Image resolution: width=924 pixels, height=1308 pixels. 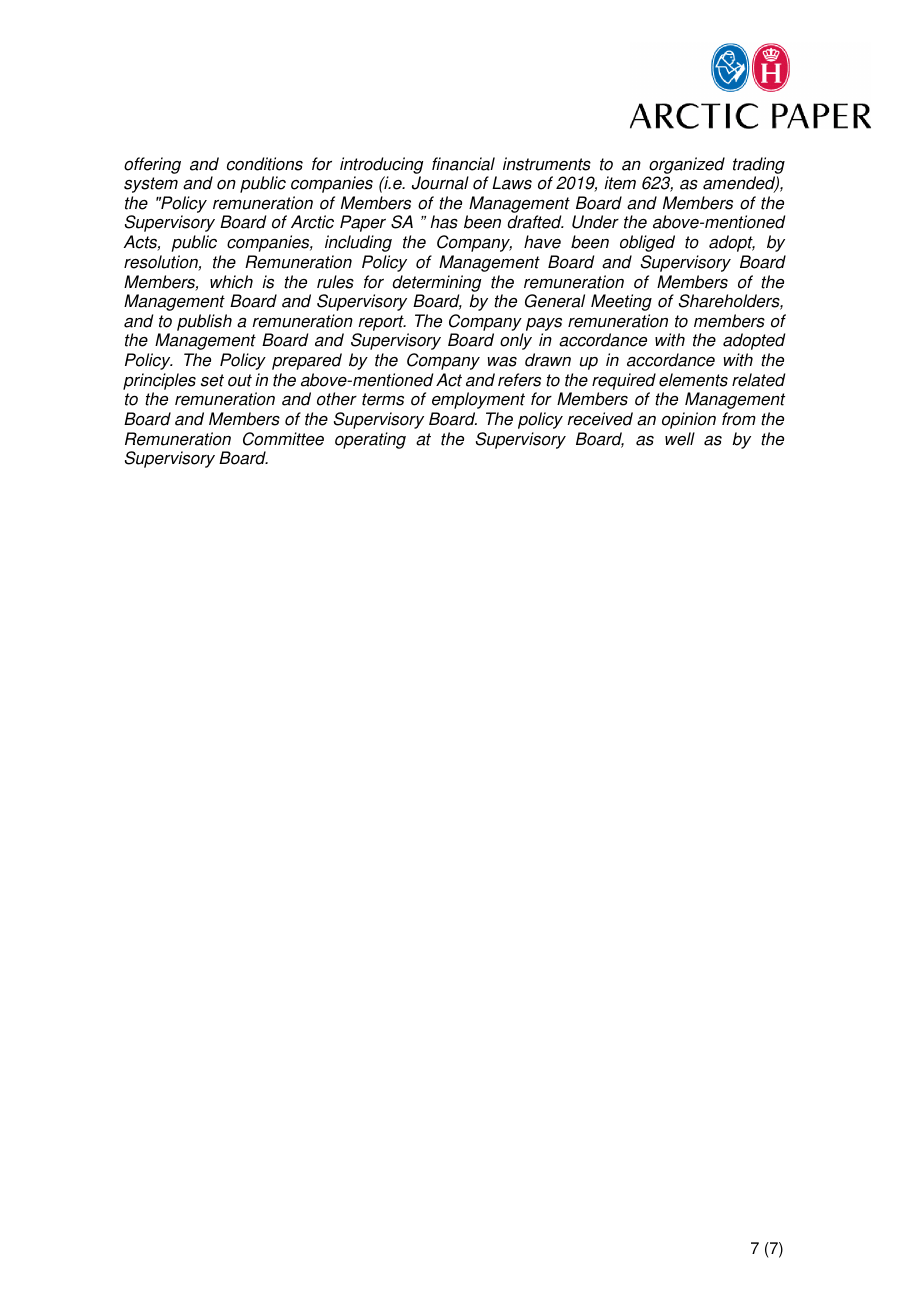 What do you see at coordinates (265, 164) in the screenshot?
I see `conditions` at bounding box center [265, 164].
